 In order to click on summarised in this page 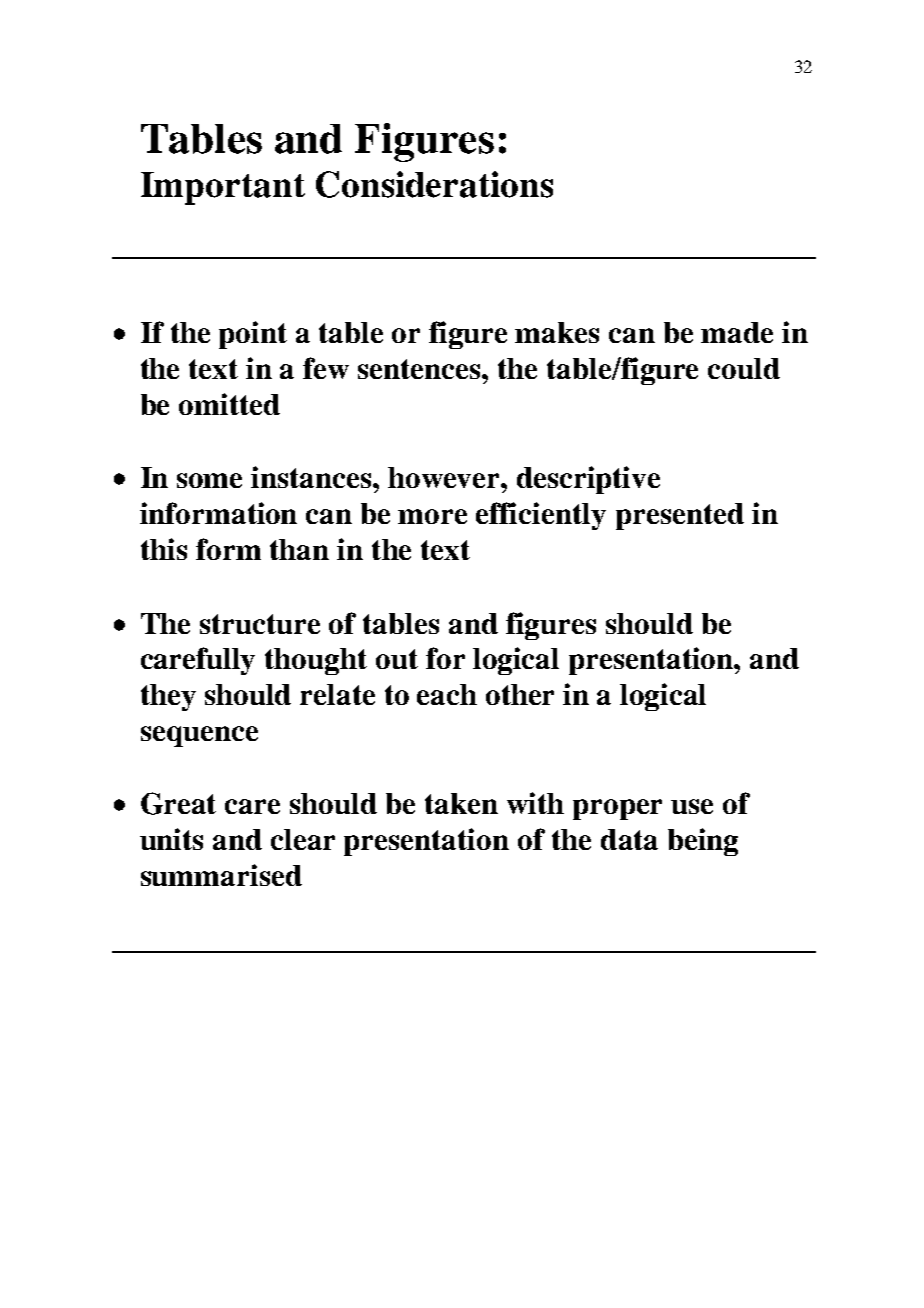, I will do `click(221, 875)`.
